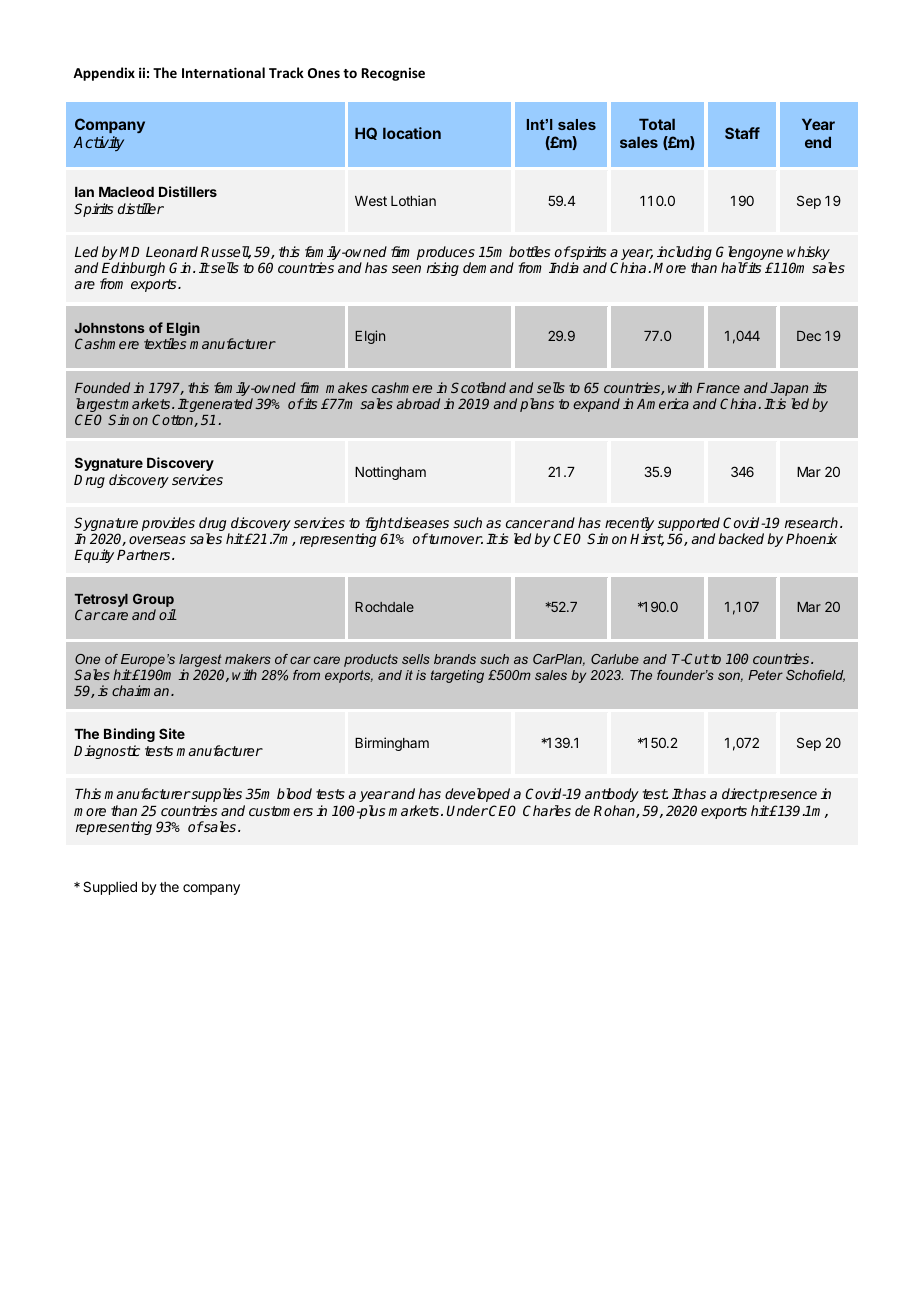 The height and width of the document is (1308, 924). What do you see at coordinates (110, 888) in the document?
I see `Supplied` at bounding box center [110, 888].
